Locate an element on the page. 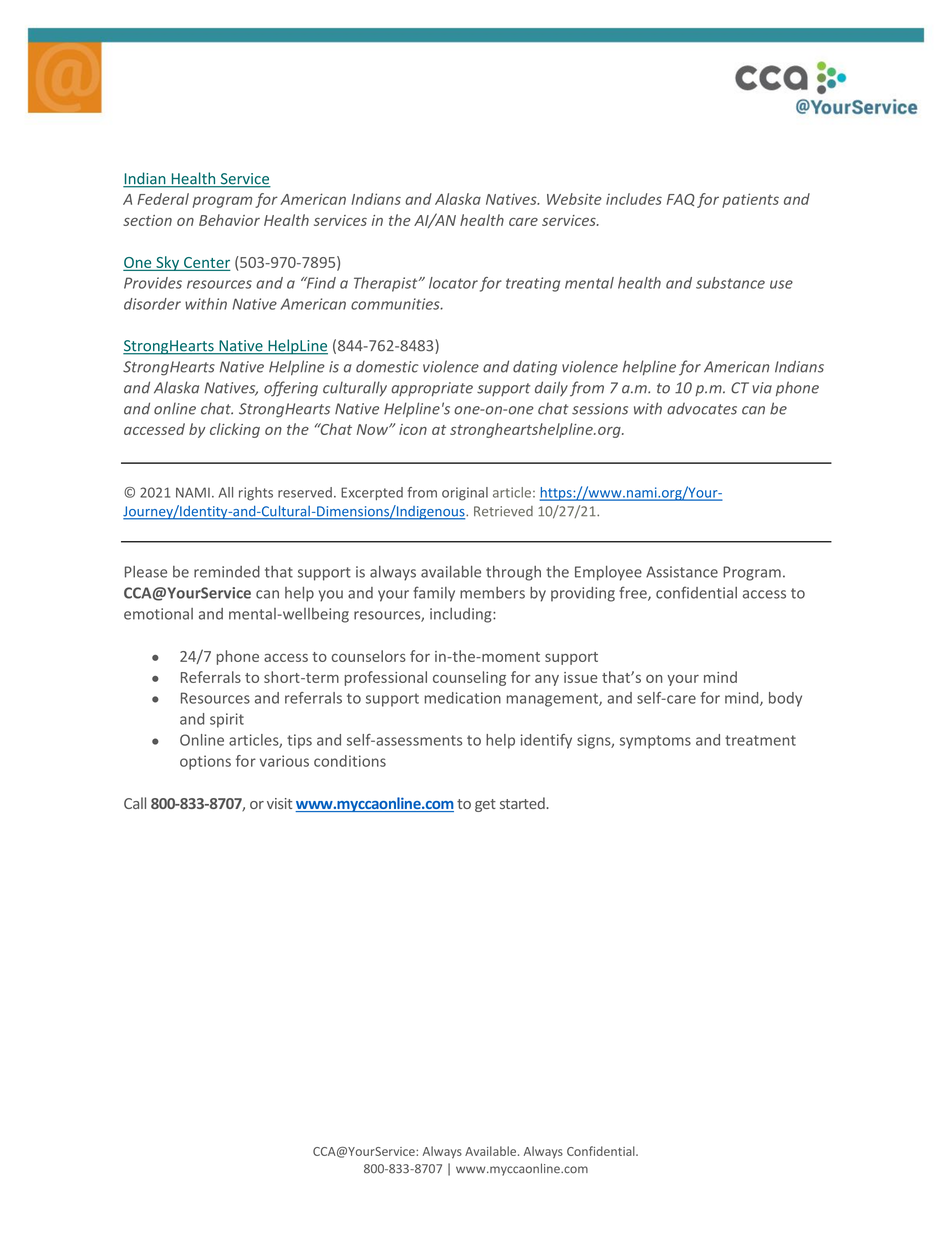 The height and width of the image is (1233, 952). advocates is located at coordinates (702, 409).
